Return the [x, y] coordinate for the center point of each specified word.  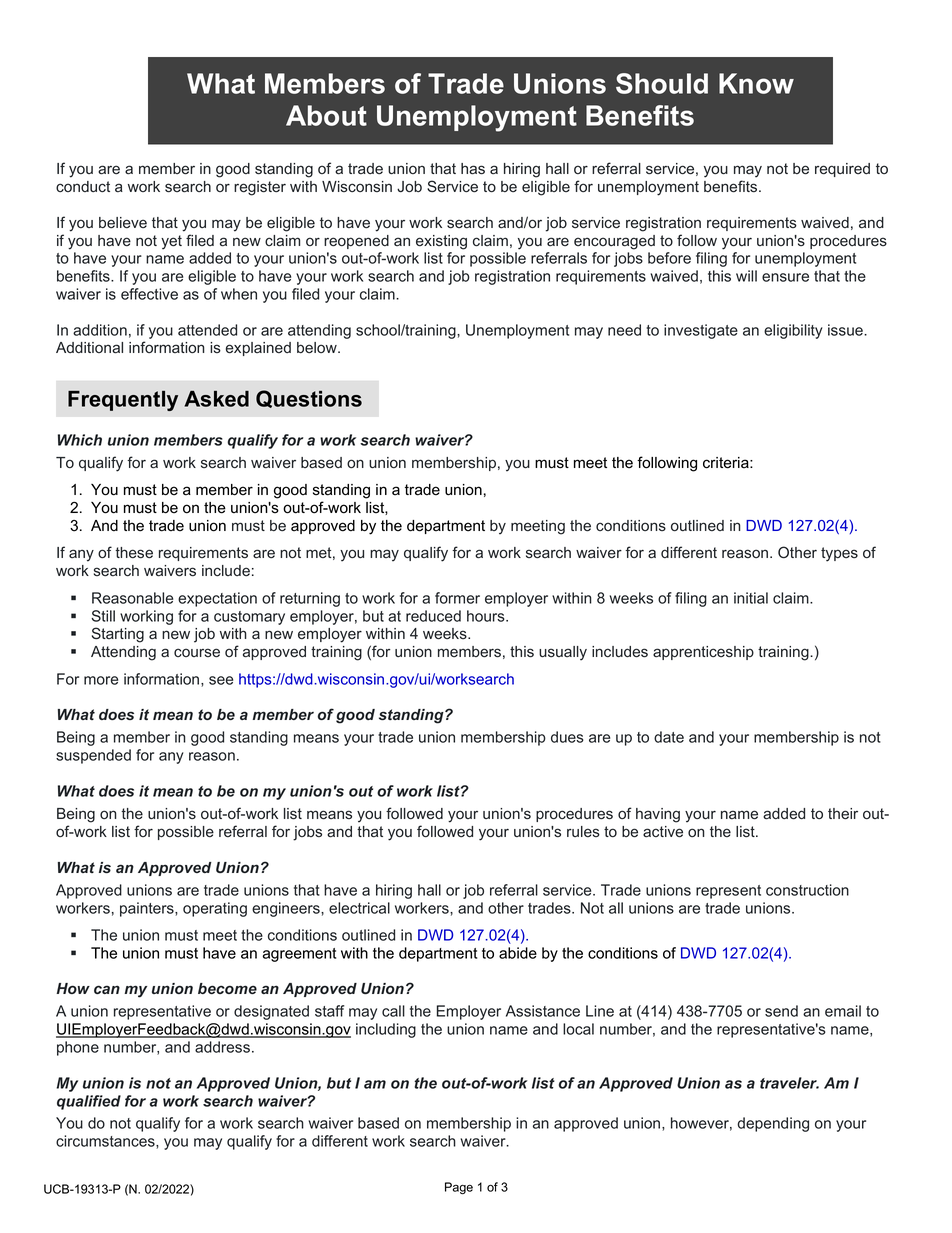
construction [807, 890]
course [197, 653]
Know [756, 83]
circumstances [106, 1142]
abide [518, 953]
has [473, 169]
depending [773, 1124]
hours [487, 616]
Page [459, 1188]
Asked [217, 399]
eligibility [793, 331]
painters [148, 909]
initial [751, 598]
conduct [83, 187]
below [318, 348]
